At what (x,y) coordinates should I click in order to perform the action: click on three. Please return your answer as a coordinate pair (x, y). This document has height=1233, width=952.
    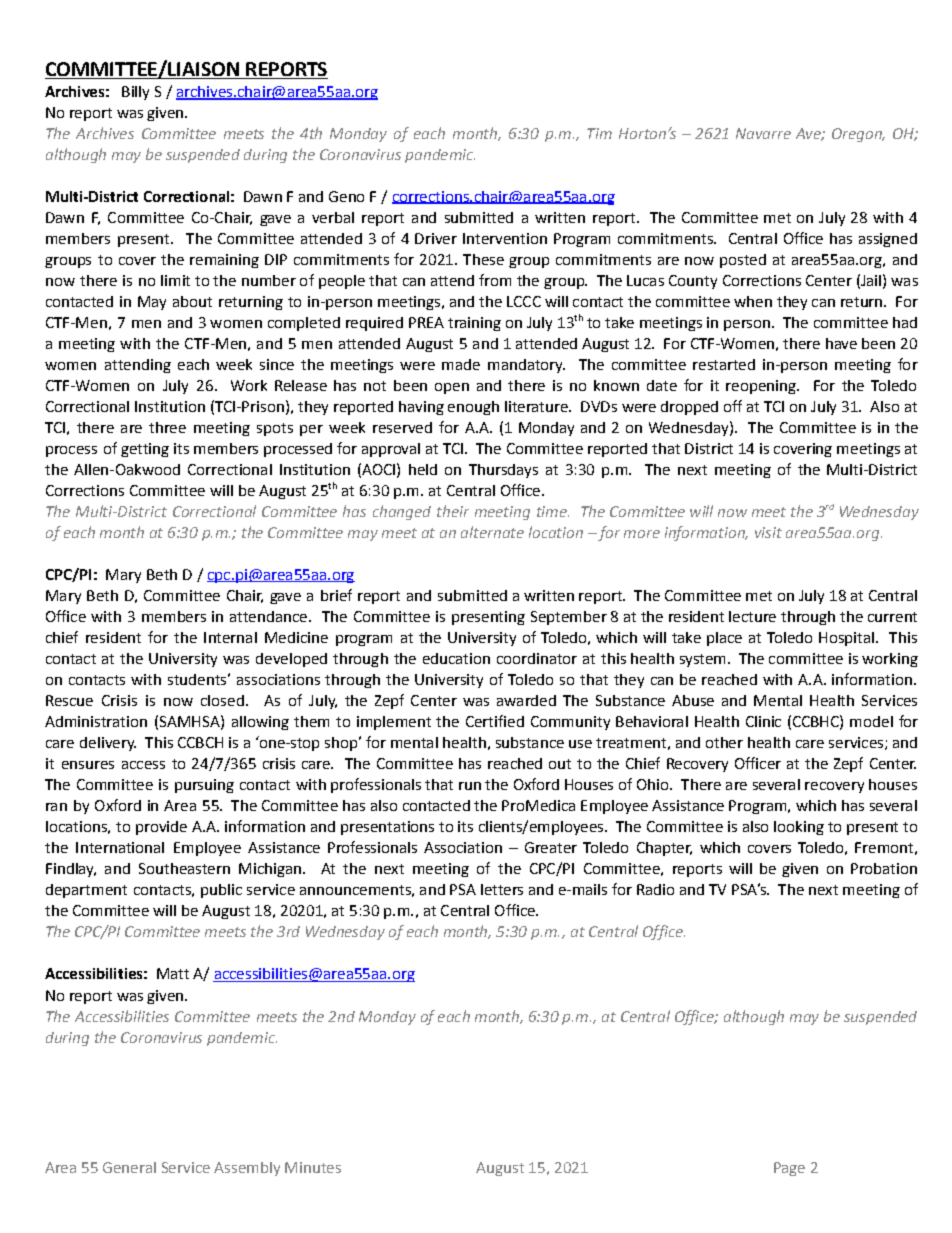
    Looking at the image, I should click on (167, 427).
